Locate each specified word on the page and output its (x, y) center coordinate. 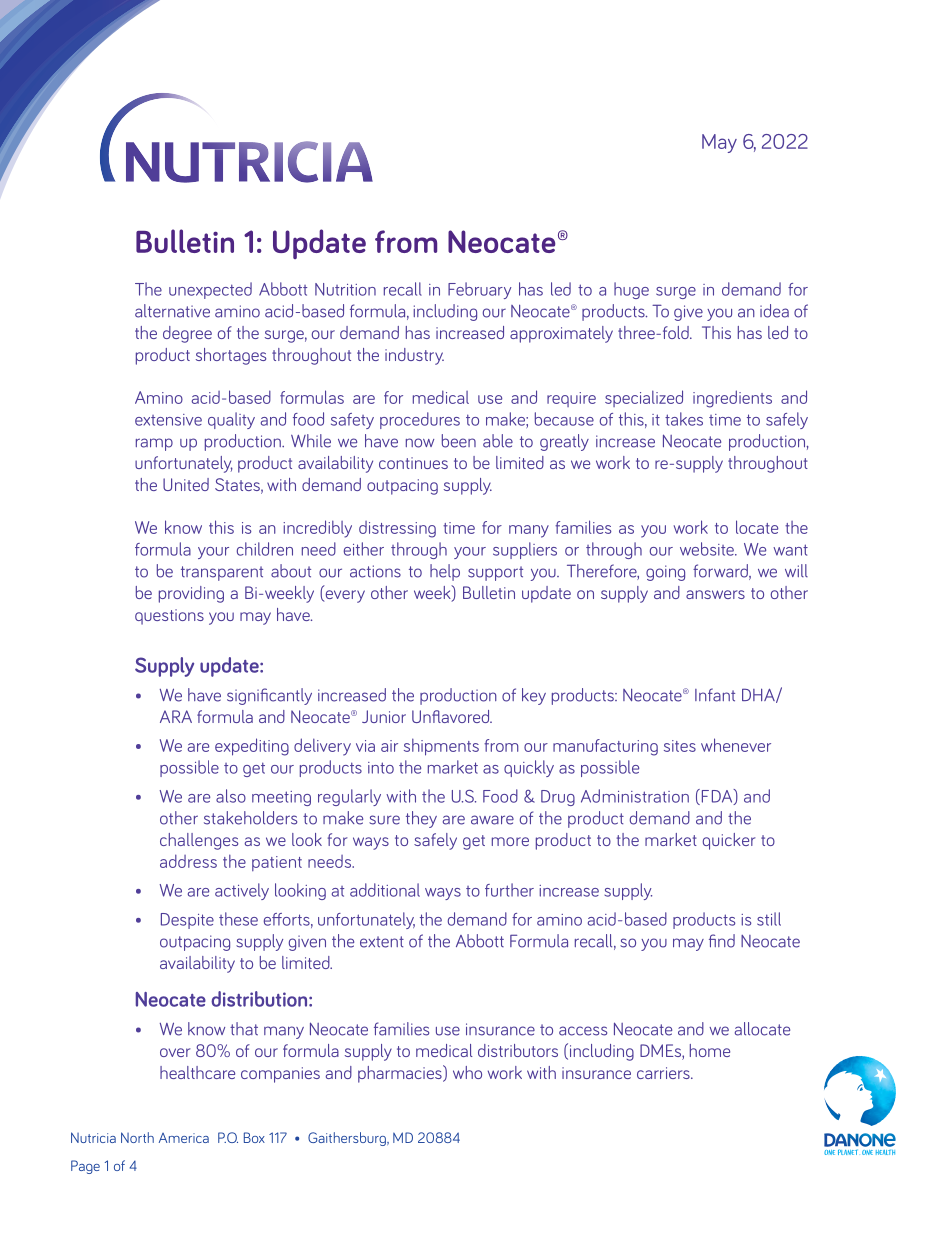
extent (382, 942)
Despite (187, 921)
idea (774, 311)
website (708, 549)
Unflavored (452, 716)
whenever (736, 745)
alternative (172, 311)
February (479, 290)
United (186, 484)
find (722, 941)
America (184, 1138)
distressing (397, 529)
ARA (176, 716)
